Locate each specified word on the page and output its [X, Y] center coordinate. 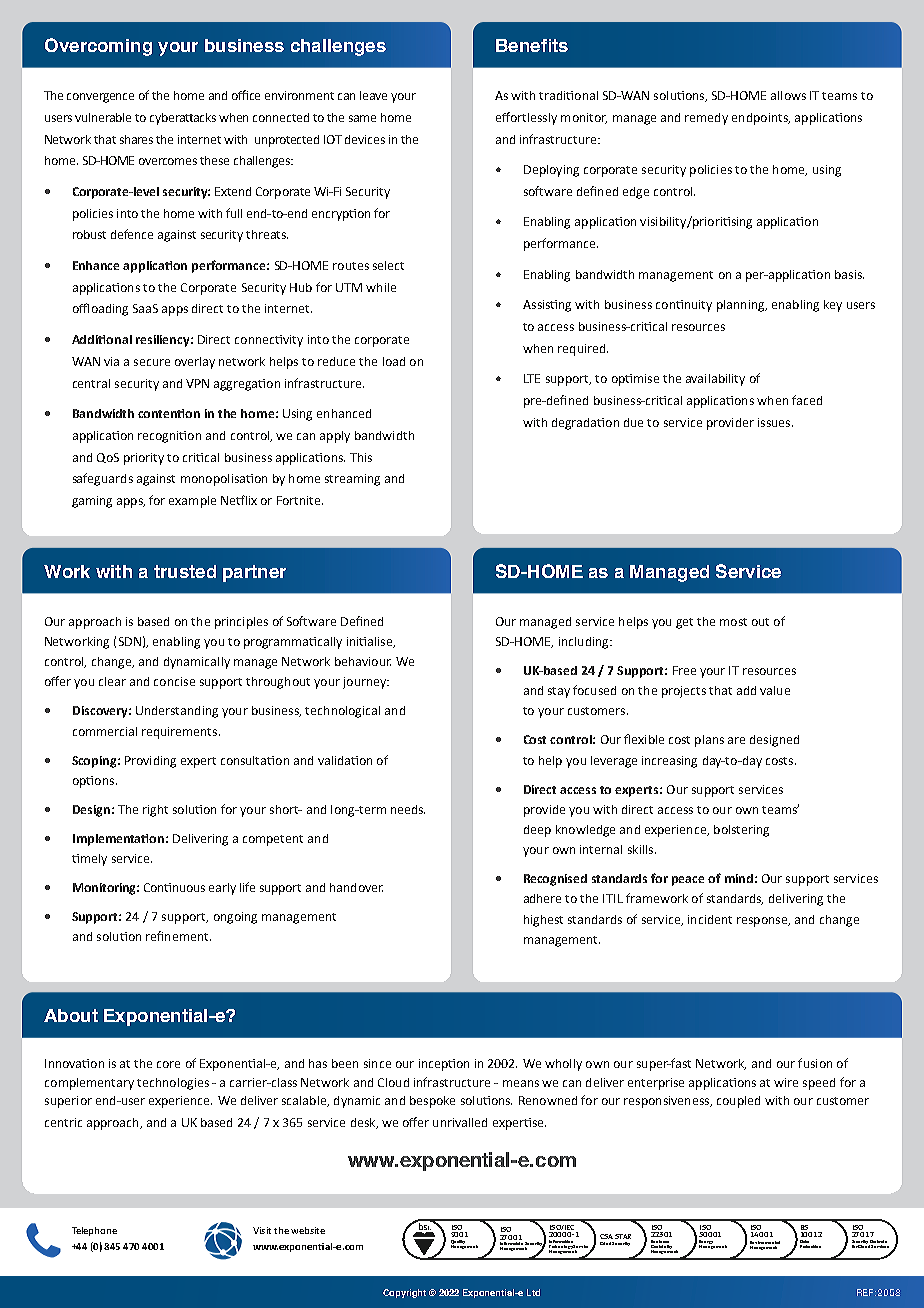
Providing [150, 762]
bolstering [741, 831]
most [733, 622]
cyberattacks [183, 119]
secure [152, 362]
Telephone [94, 1231]
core [168, 1064]
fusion [815, 1063]
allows [788, 95]
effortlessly [526, 118]
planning [742, 306]
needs [408, 809]
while [381, 287]
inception [444, 1065]
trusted [185, 571]
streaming [352, 480]
